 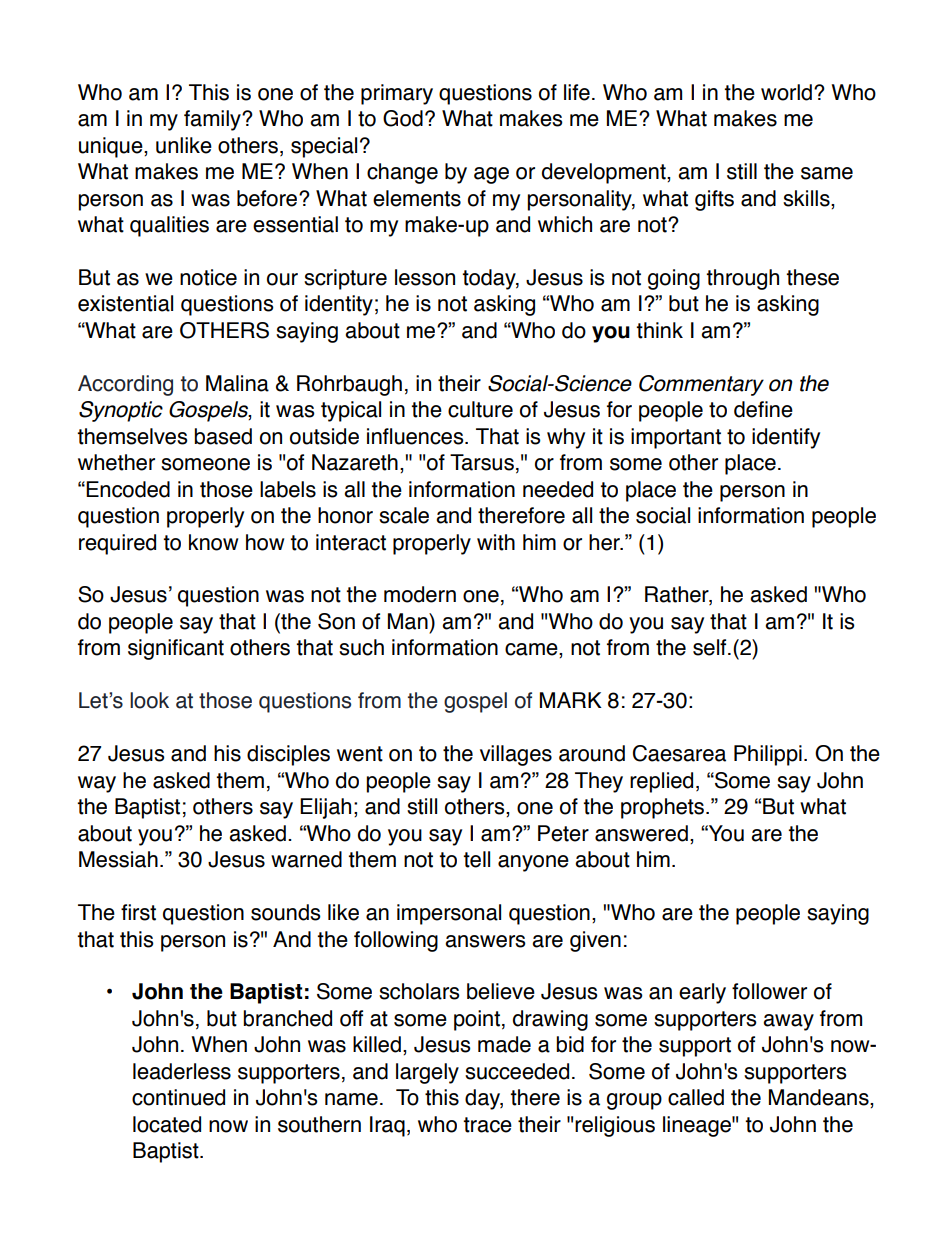 What do you see at coordinates (487, 1125) in the screenshot?
I see `trace` at bounding box center [487, 1125].
